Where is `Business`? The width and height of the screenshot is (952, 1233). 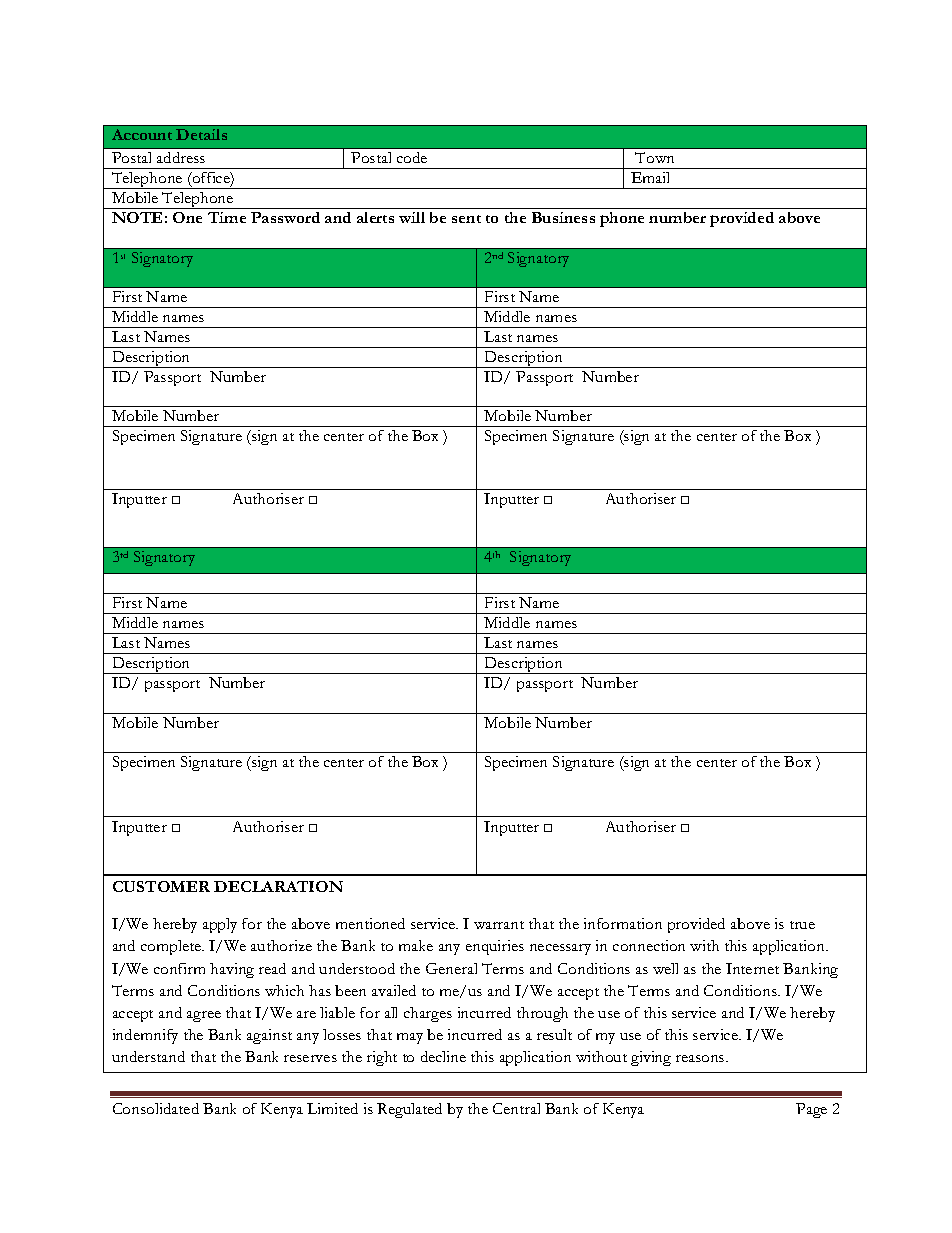 Business is located at coordinates (563, 217).
